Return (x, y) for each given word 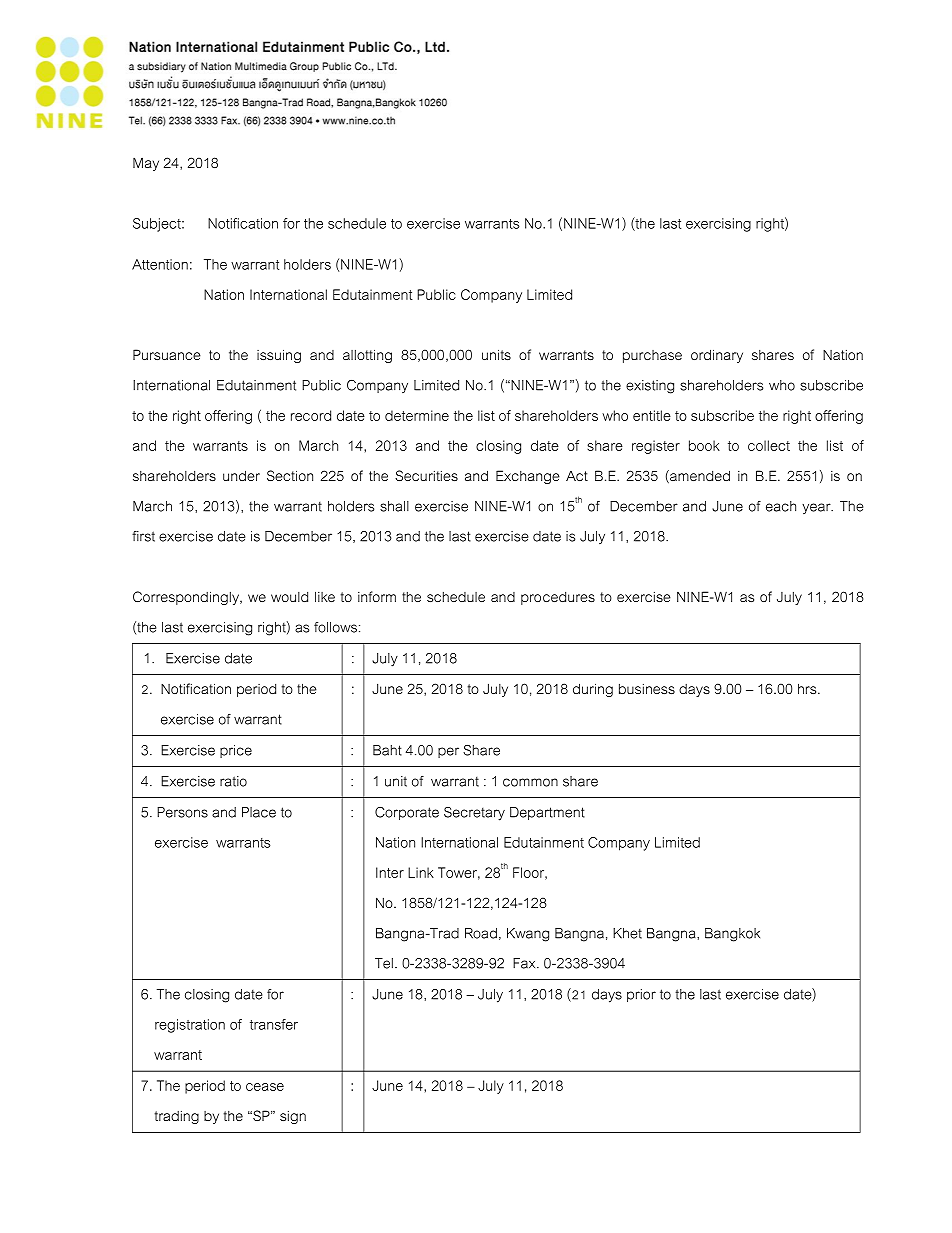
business (647, 688)
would (289, 597)
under (241, 475)
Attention (160, 264)
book (704, 445)
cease (265, 1087)
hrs (808, 688)
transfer (274, 1024)
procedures (558, 598)
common (530, 782)
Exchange (528, 477)
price (236, 751)
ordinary (717, 356)
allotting (367, 356)
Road (481, 933)
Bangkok (732, 935)
